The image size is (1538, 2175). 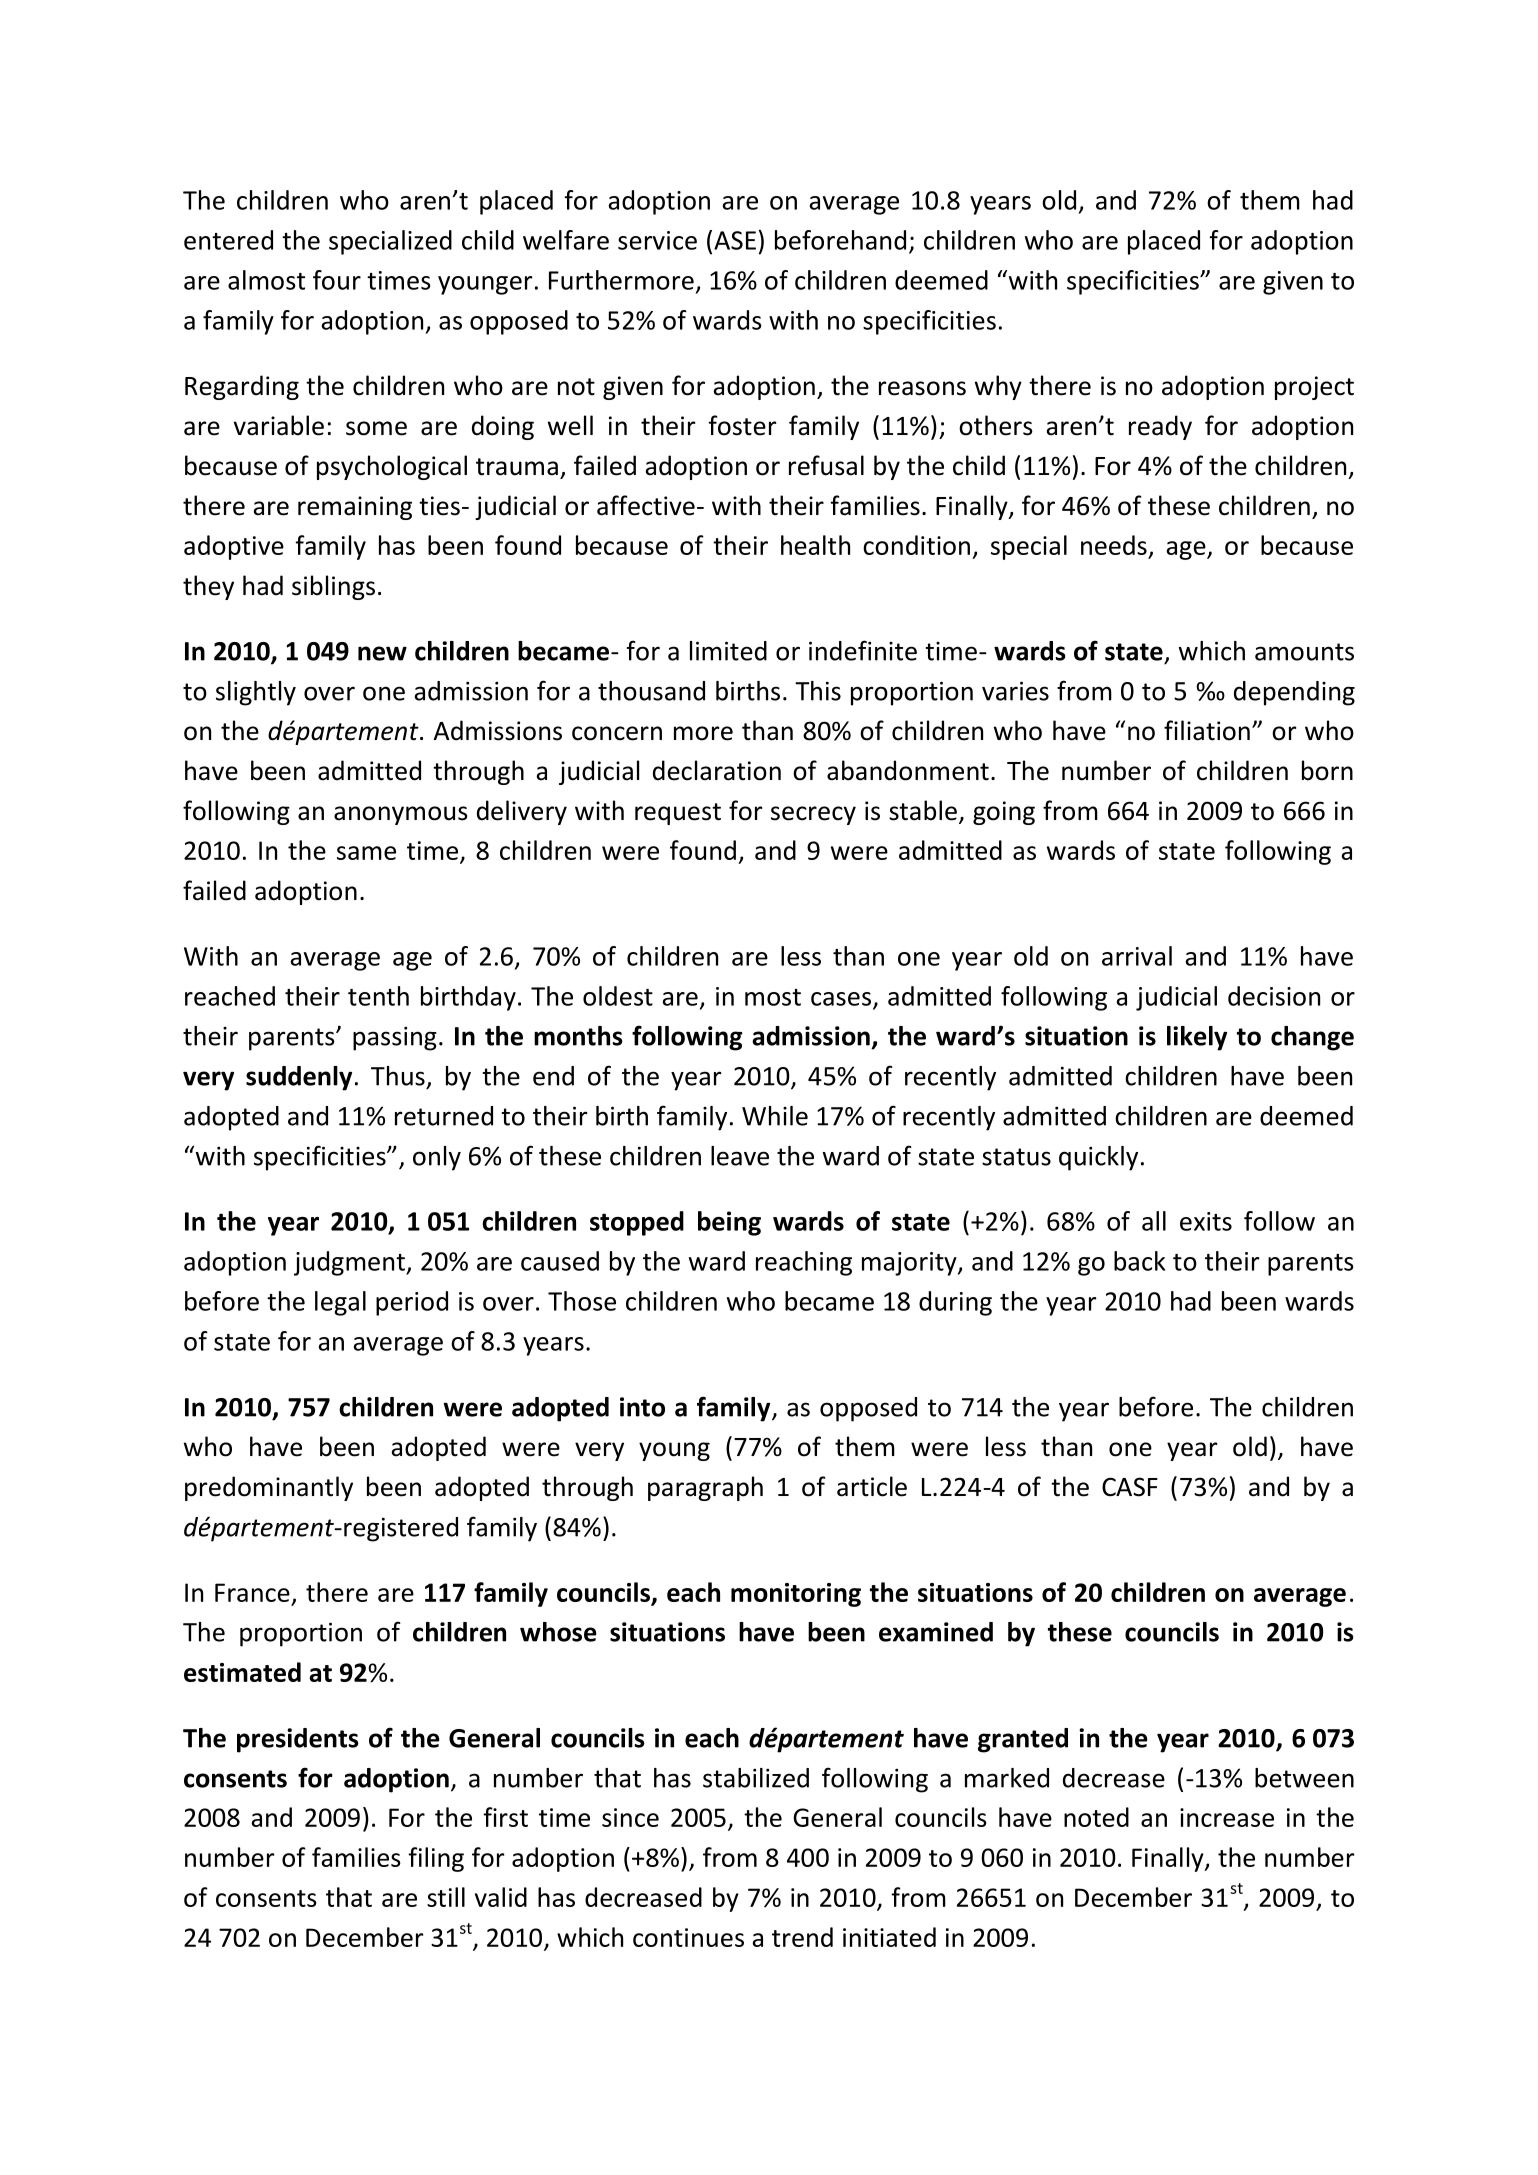 I want to click on project, so click(x=1314, y=388).
